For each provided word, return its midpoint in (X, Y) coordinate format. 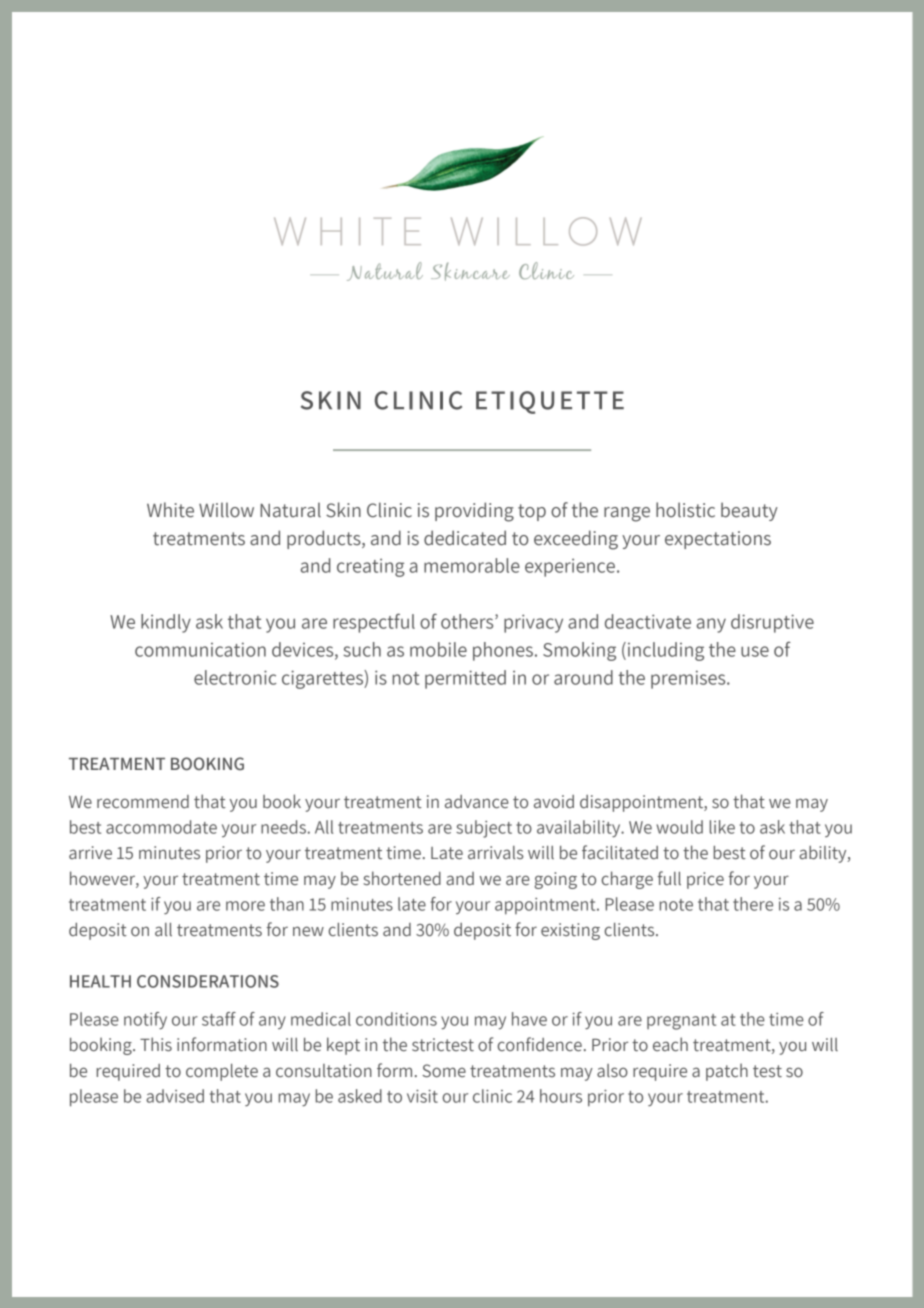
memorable (472, 565)
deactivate (648, 621)
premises (689, 679)
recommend (143, 802)
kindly (166, 623)
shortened (402, 878)
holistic (685, 510)
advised (175, 1096)
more (245, 906)
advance (477, 802)
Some (444, 1071)
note (676, 905)
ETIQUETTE (550, 402)
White (170, 510)
